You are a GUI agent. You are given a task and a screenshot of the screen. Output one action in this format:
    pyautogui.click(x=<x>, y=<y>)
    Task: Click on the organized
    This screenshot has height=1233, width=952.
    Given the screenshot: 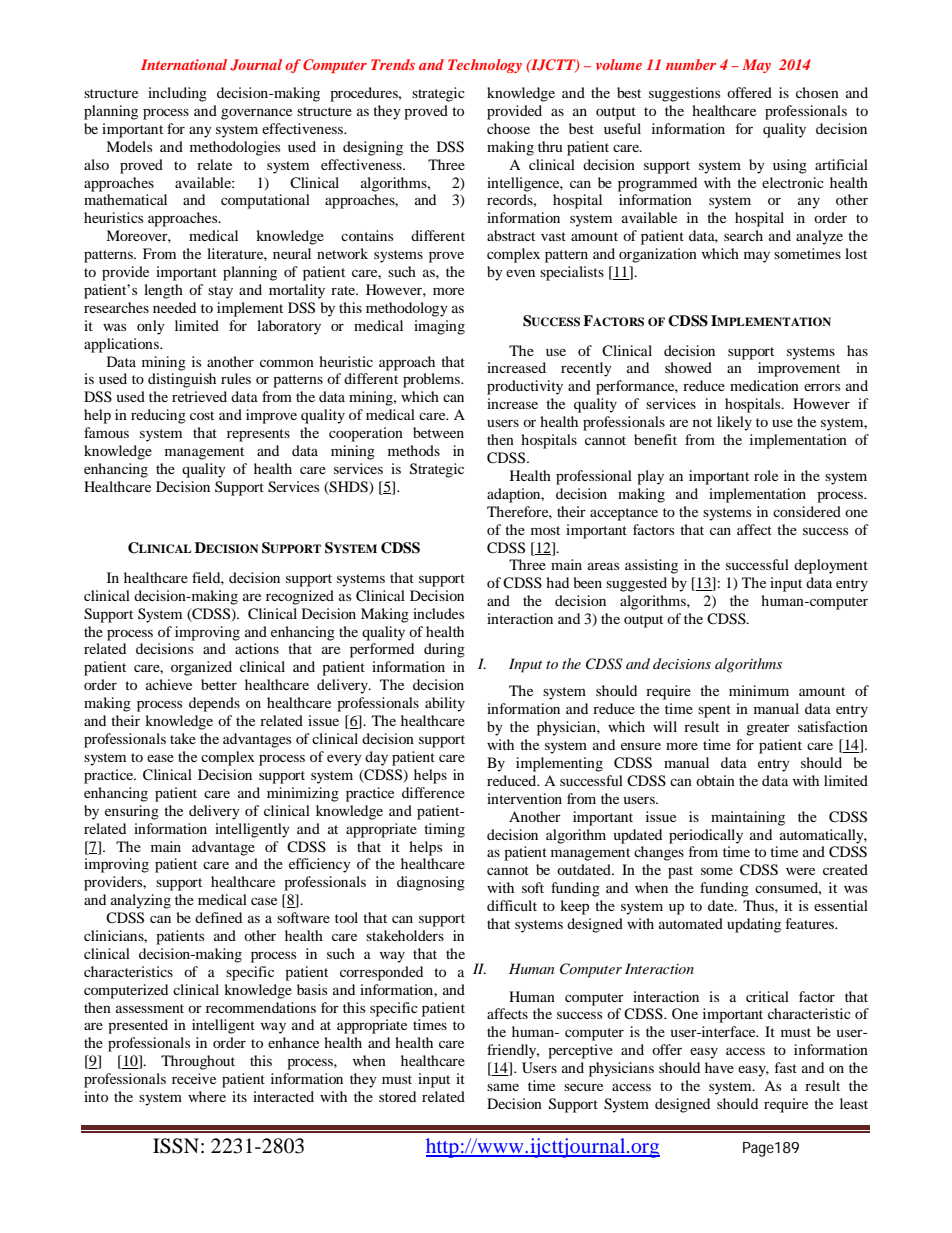 What is the action you would take?
    pyautogui.click(x=201, y=668)
